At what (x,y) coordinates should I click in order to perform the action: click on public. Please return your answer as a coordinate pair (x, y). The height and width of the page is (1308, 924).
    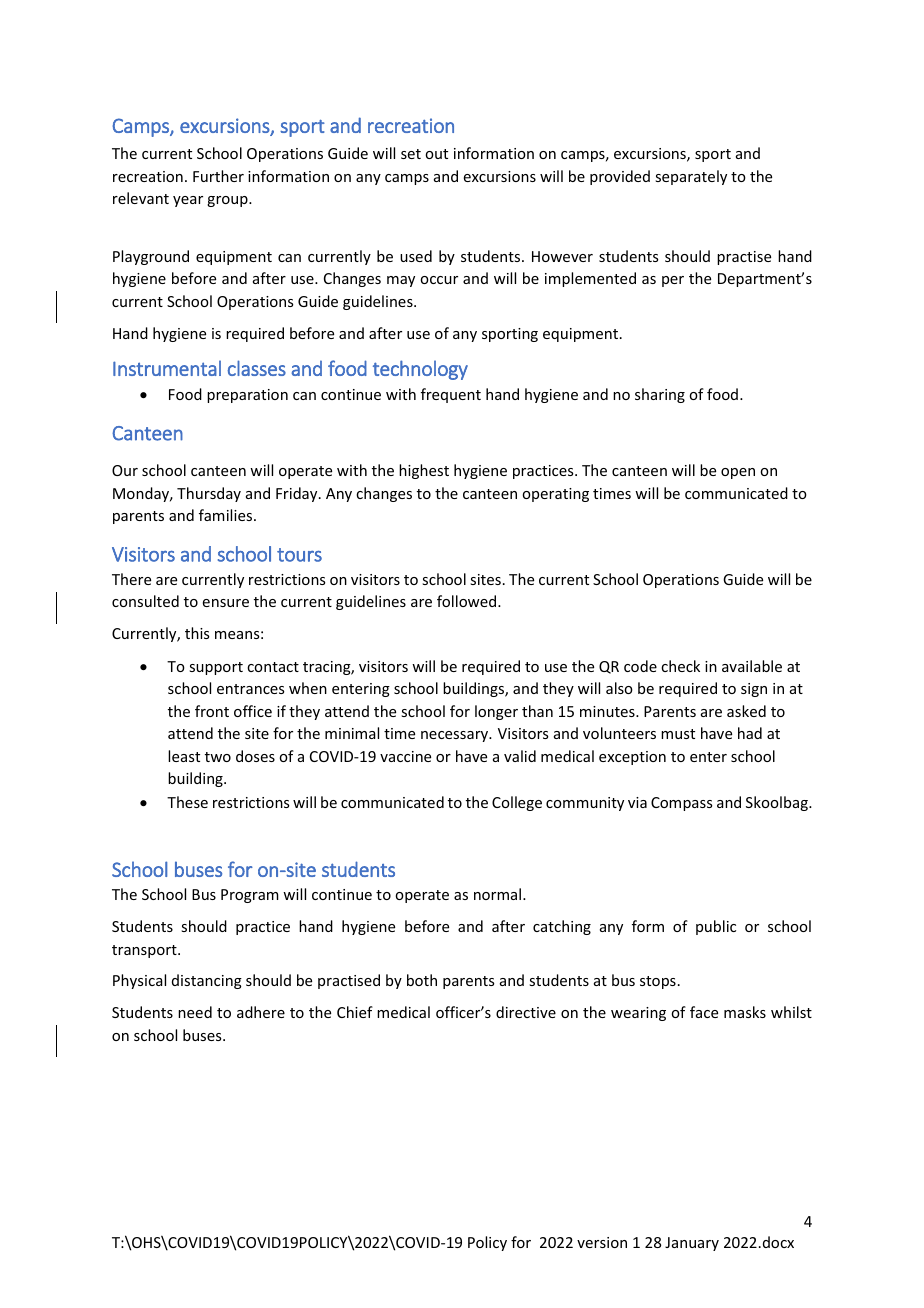
    Looking at the image, I should click on (716, 927).
